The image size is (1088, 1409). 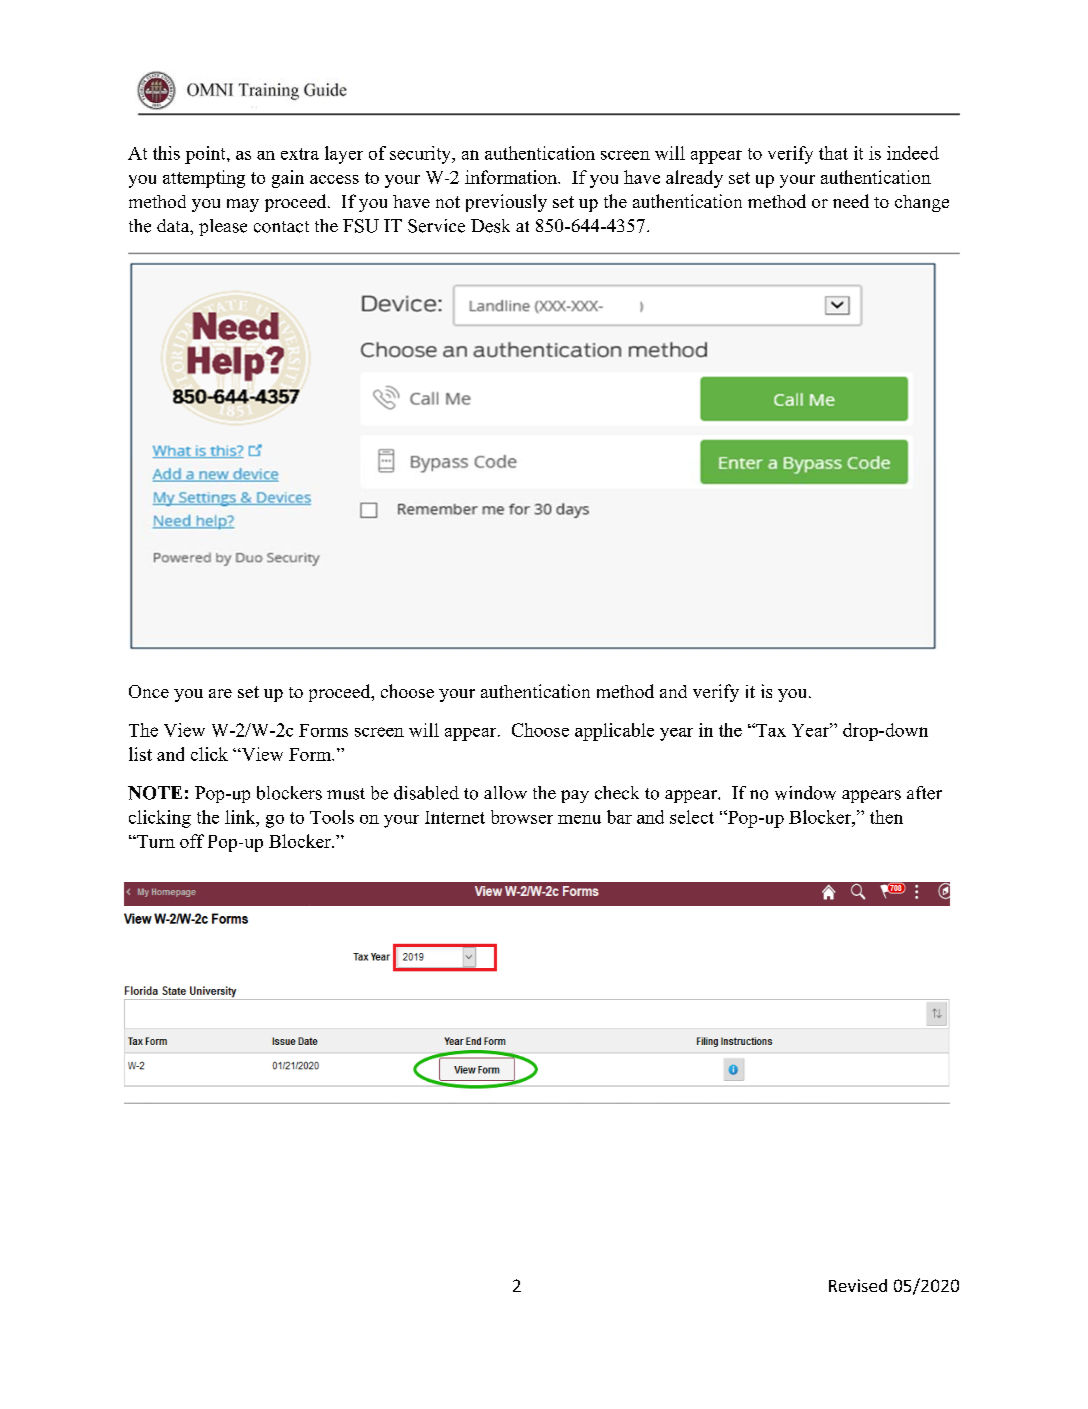 What do you see at coordinates (490, 226) in the screenshot?
I see `Desk` at bounding box center [490, 226].
